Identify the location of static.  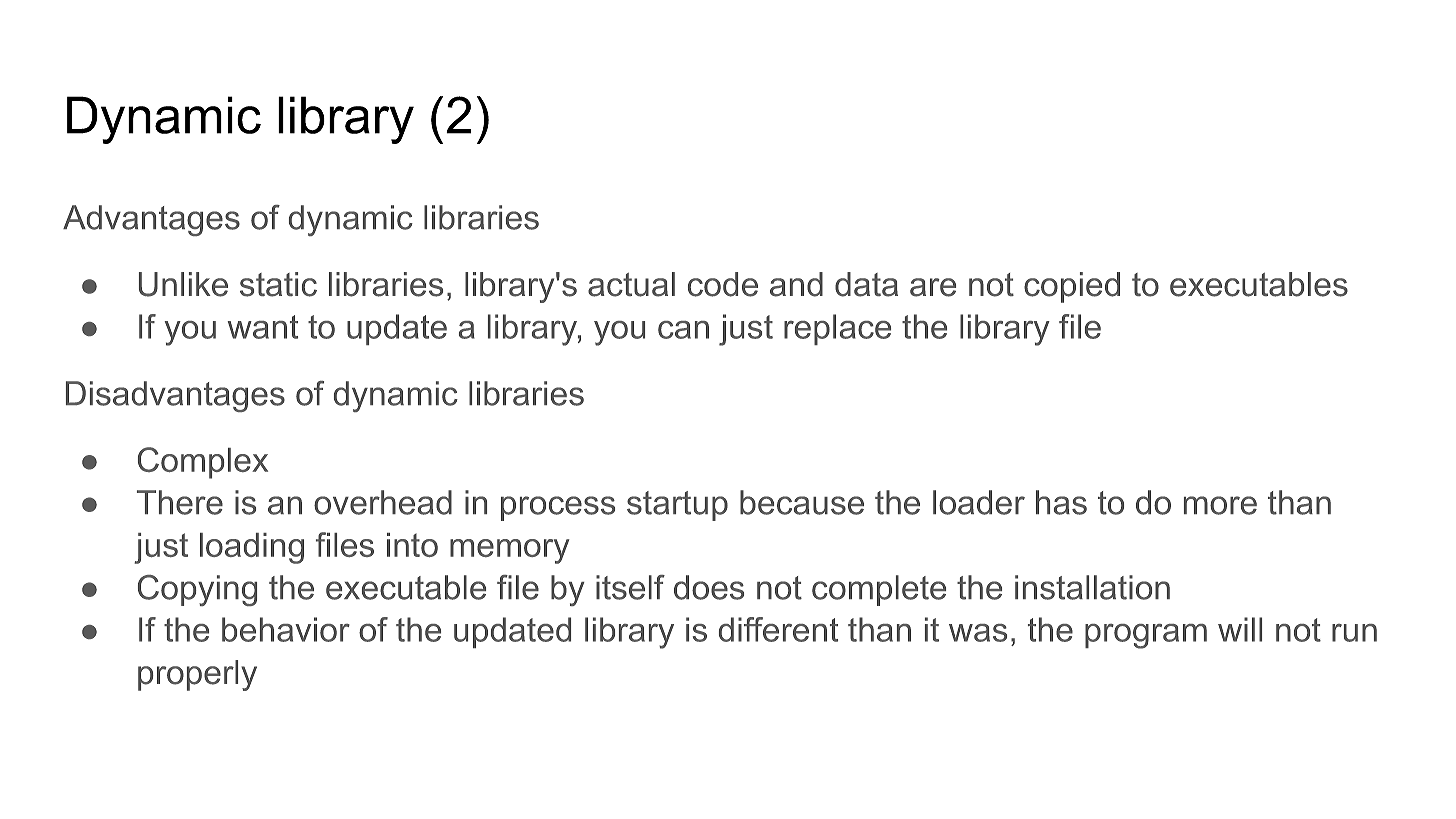
(278, 284).
